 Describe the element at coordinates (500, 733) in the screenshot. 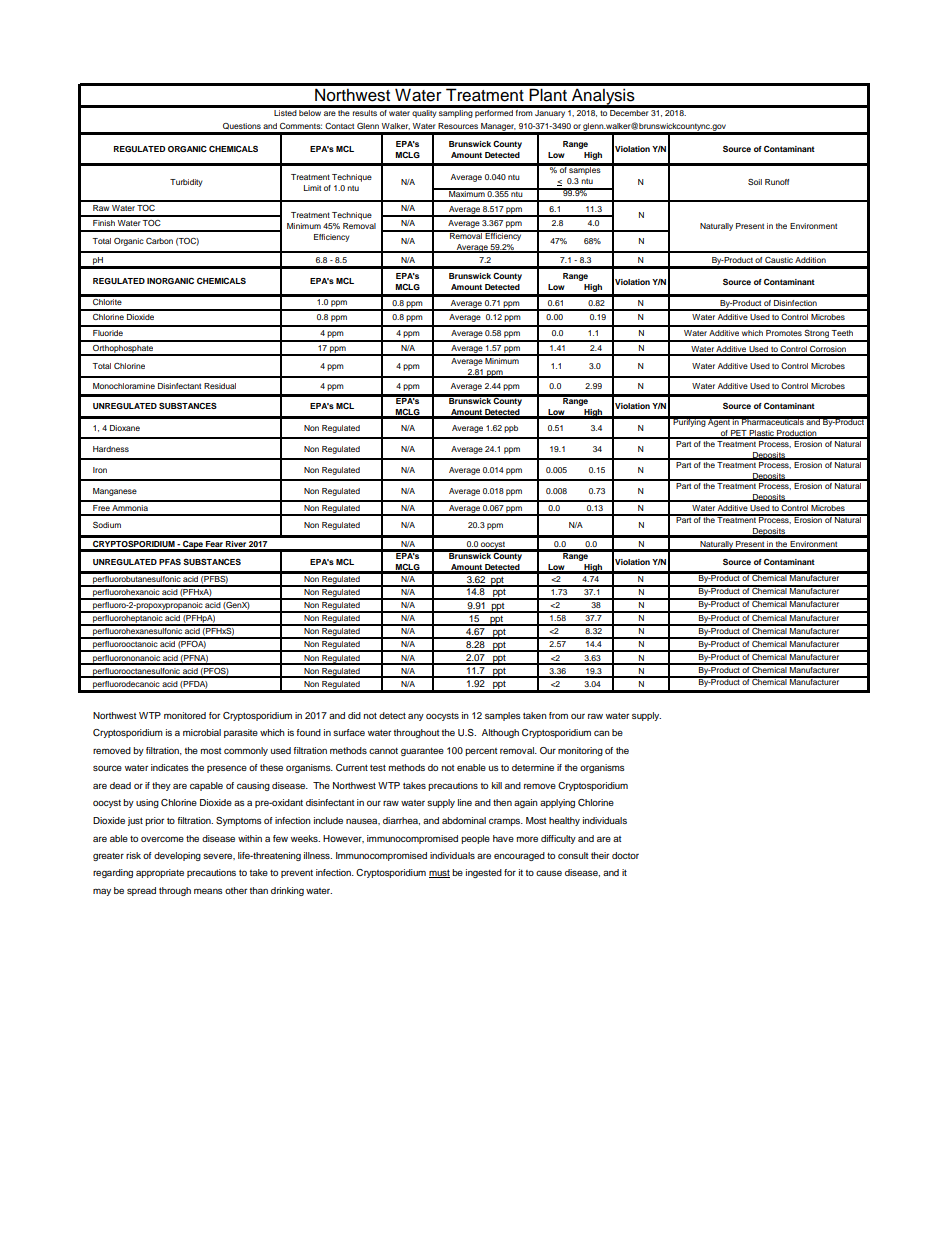

I see `Although` at that location.
